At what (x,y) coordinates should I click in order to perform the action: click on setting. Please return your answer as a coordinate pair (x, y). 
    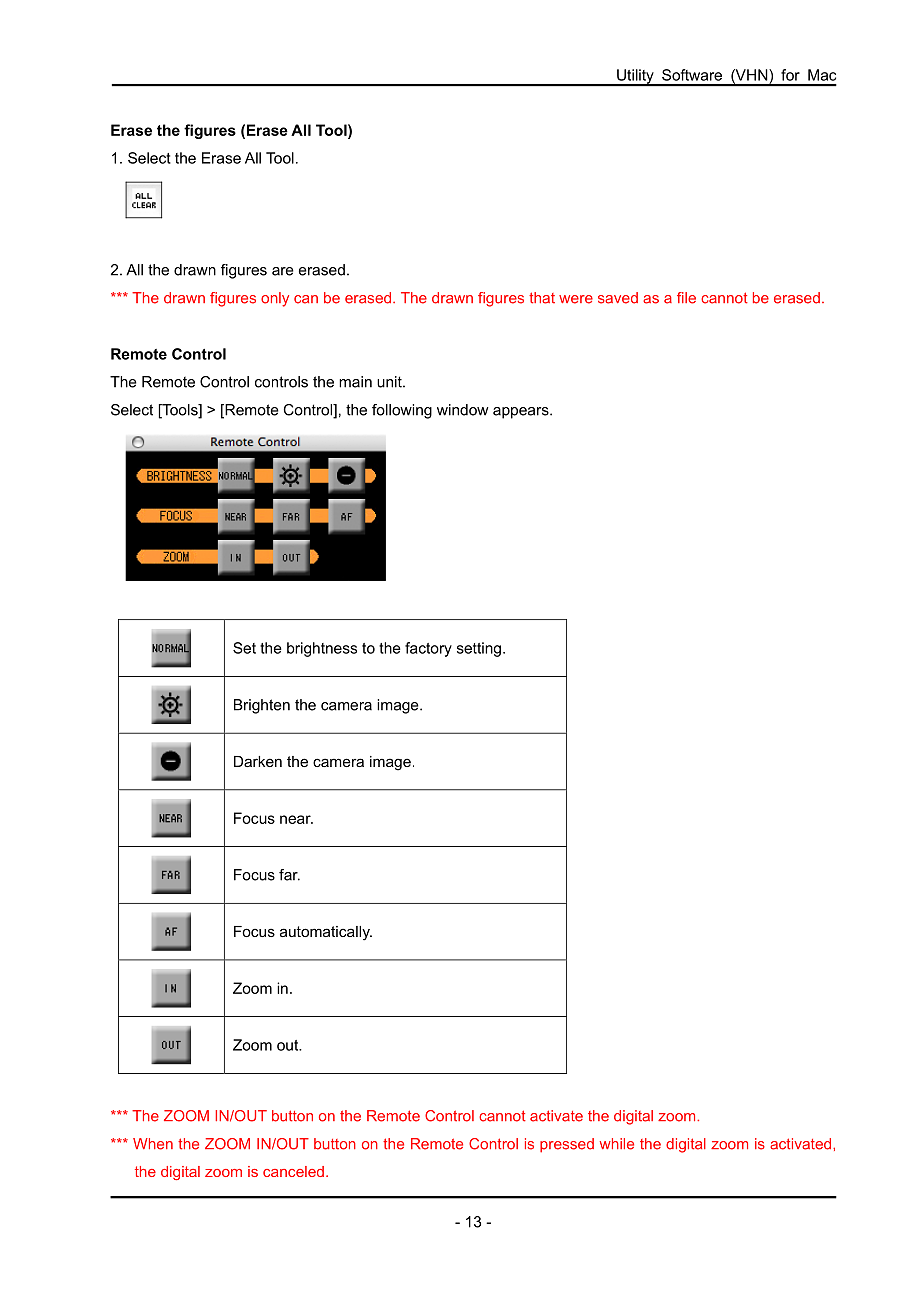
    Looking at the image, I should click on (479, 649).
